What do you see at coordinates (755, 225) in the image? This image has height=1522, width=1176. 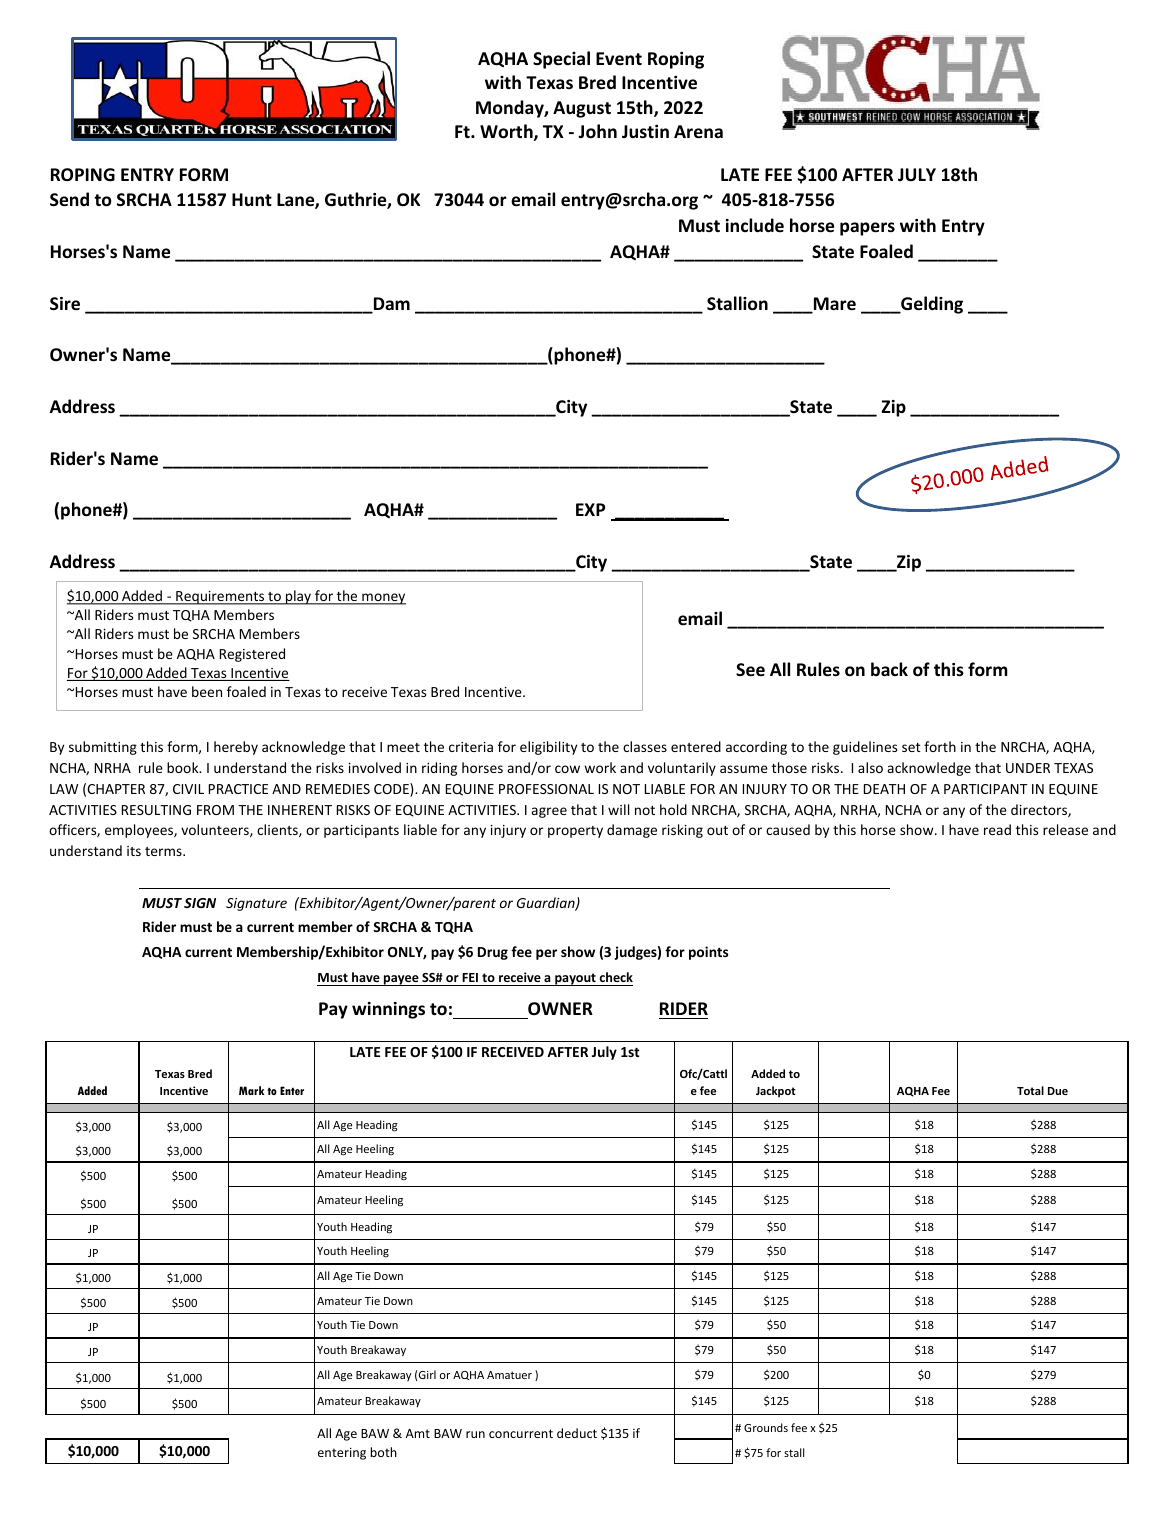 I see `include` at bounding box center [755, 225].
